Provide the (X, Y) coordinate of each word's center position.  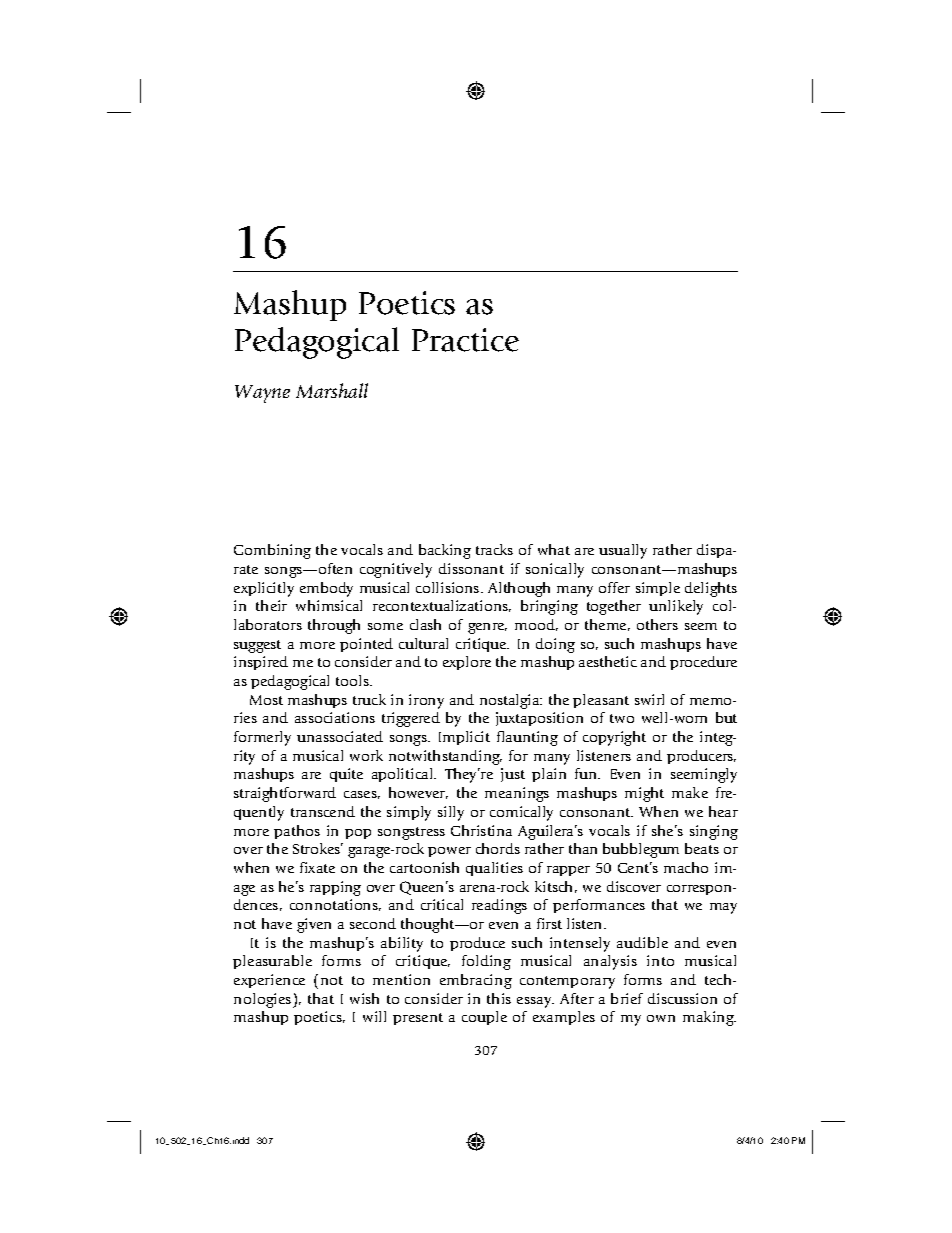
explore (467, 663)
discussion (682, 998)
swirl (649, 699)
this (499, 998)
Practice (465, 340)
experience (269, 981)
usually (623, 551)
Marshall (332, 390)
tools (353, 680)
